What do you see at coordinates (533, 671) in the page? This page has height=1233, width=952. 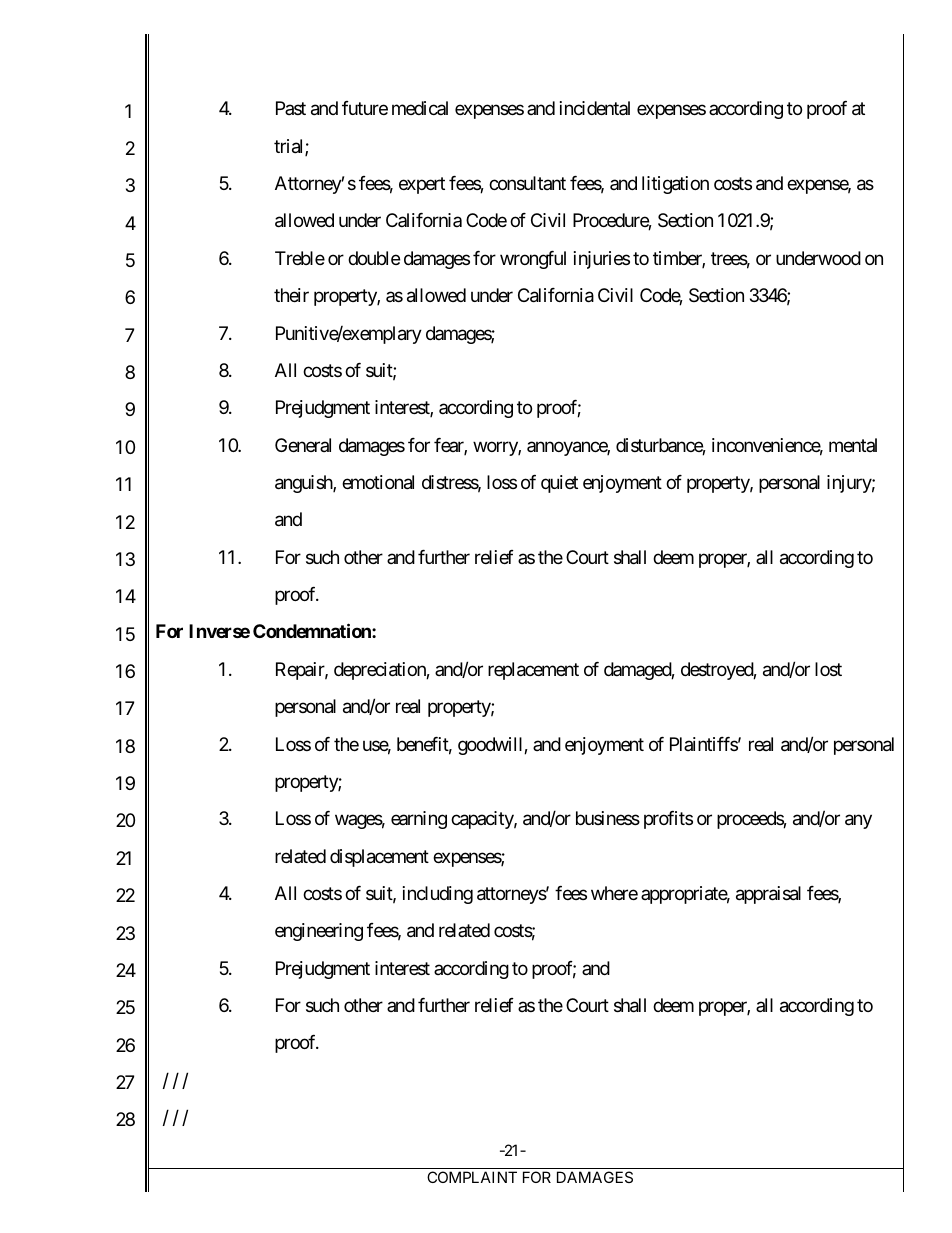 I see `replacement` at bounding box center [533, 671].
